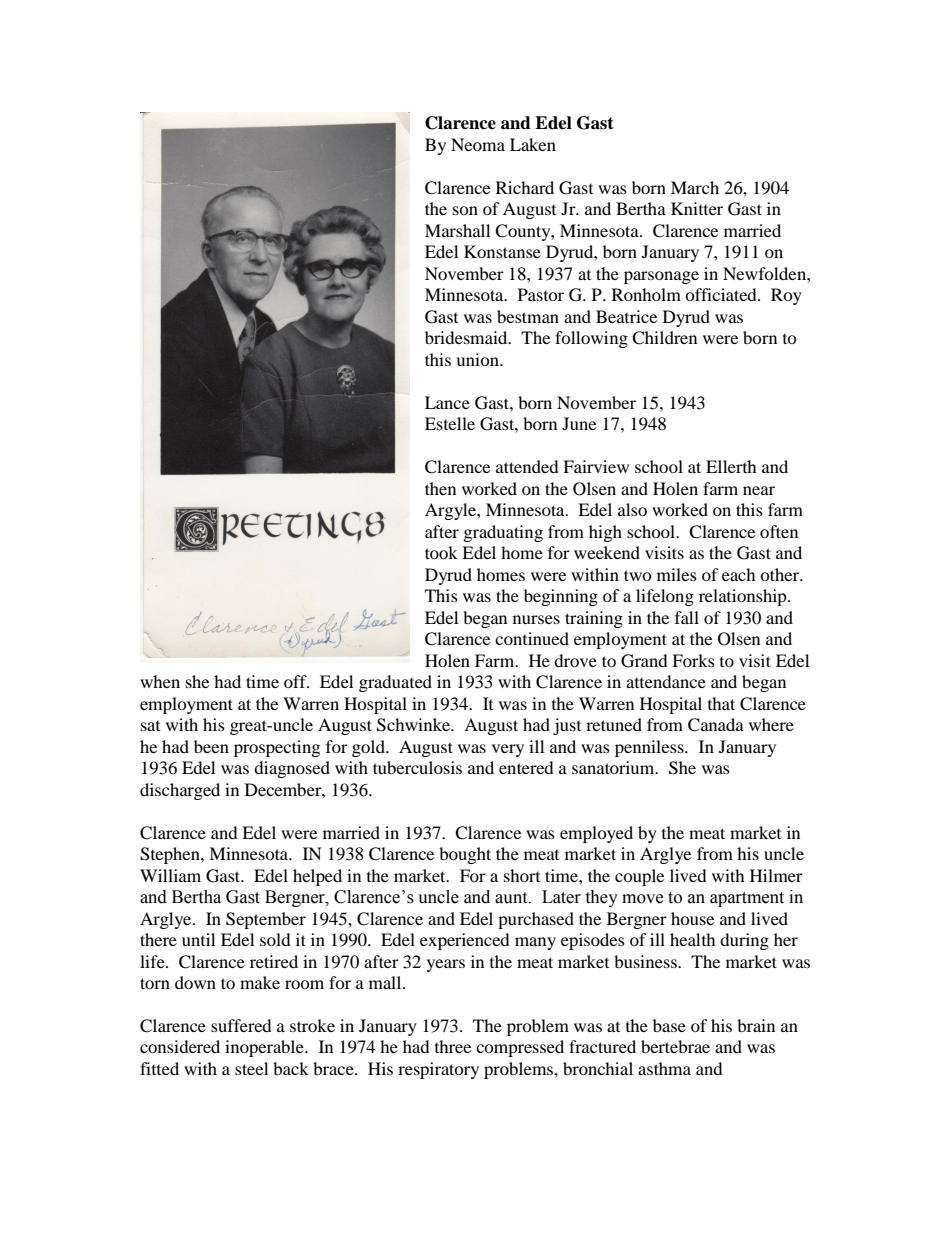  What do you see at coordinates (525, 187) in the screenshot?
I see `Richard` at bounding box center [525, 187].
